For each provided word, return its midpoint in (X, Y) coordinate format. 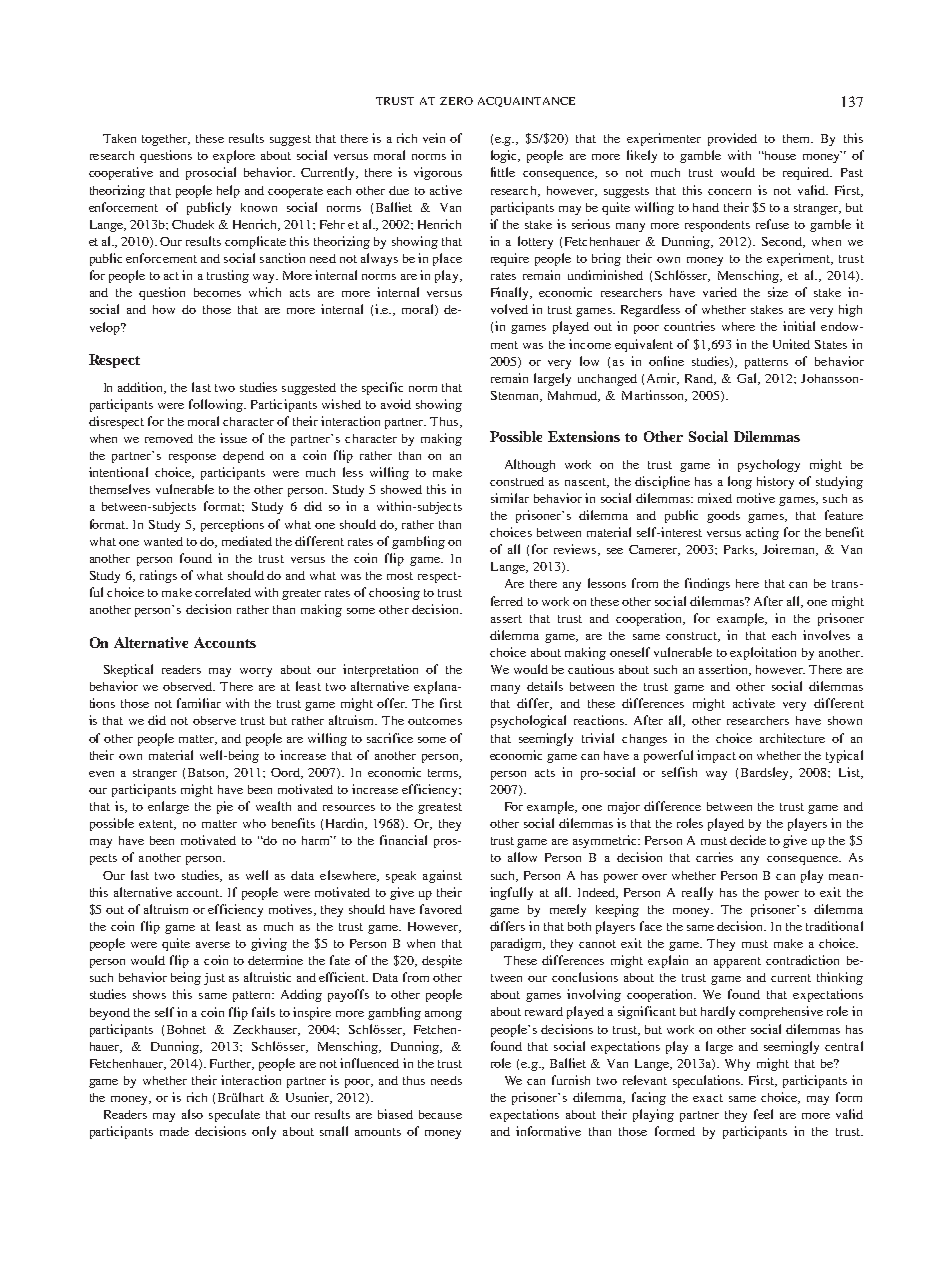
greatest (440, 808)
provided (732, 139)
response (192, 458)
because (440, 1114)
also (192, 1114)
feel (763, 1114)
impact (716, 756)
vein (434, 138)
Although (530, 465)
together (166, 140)
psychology (769, 465)
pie (225, 807)
